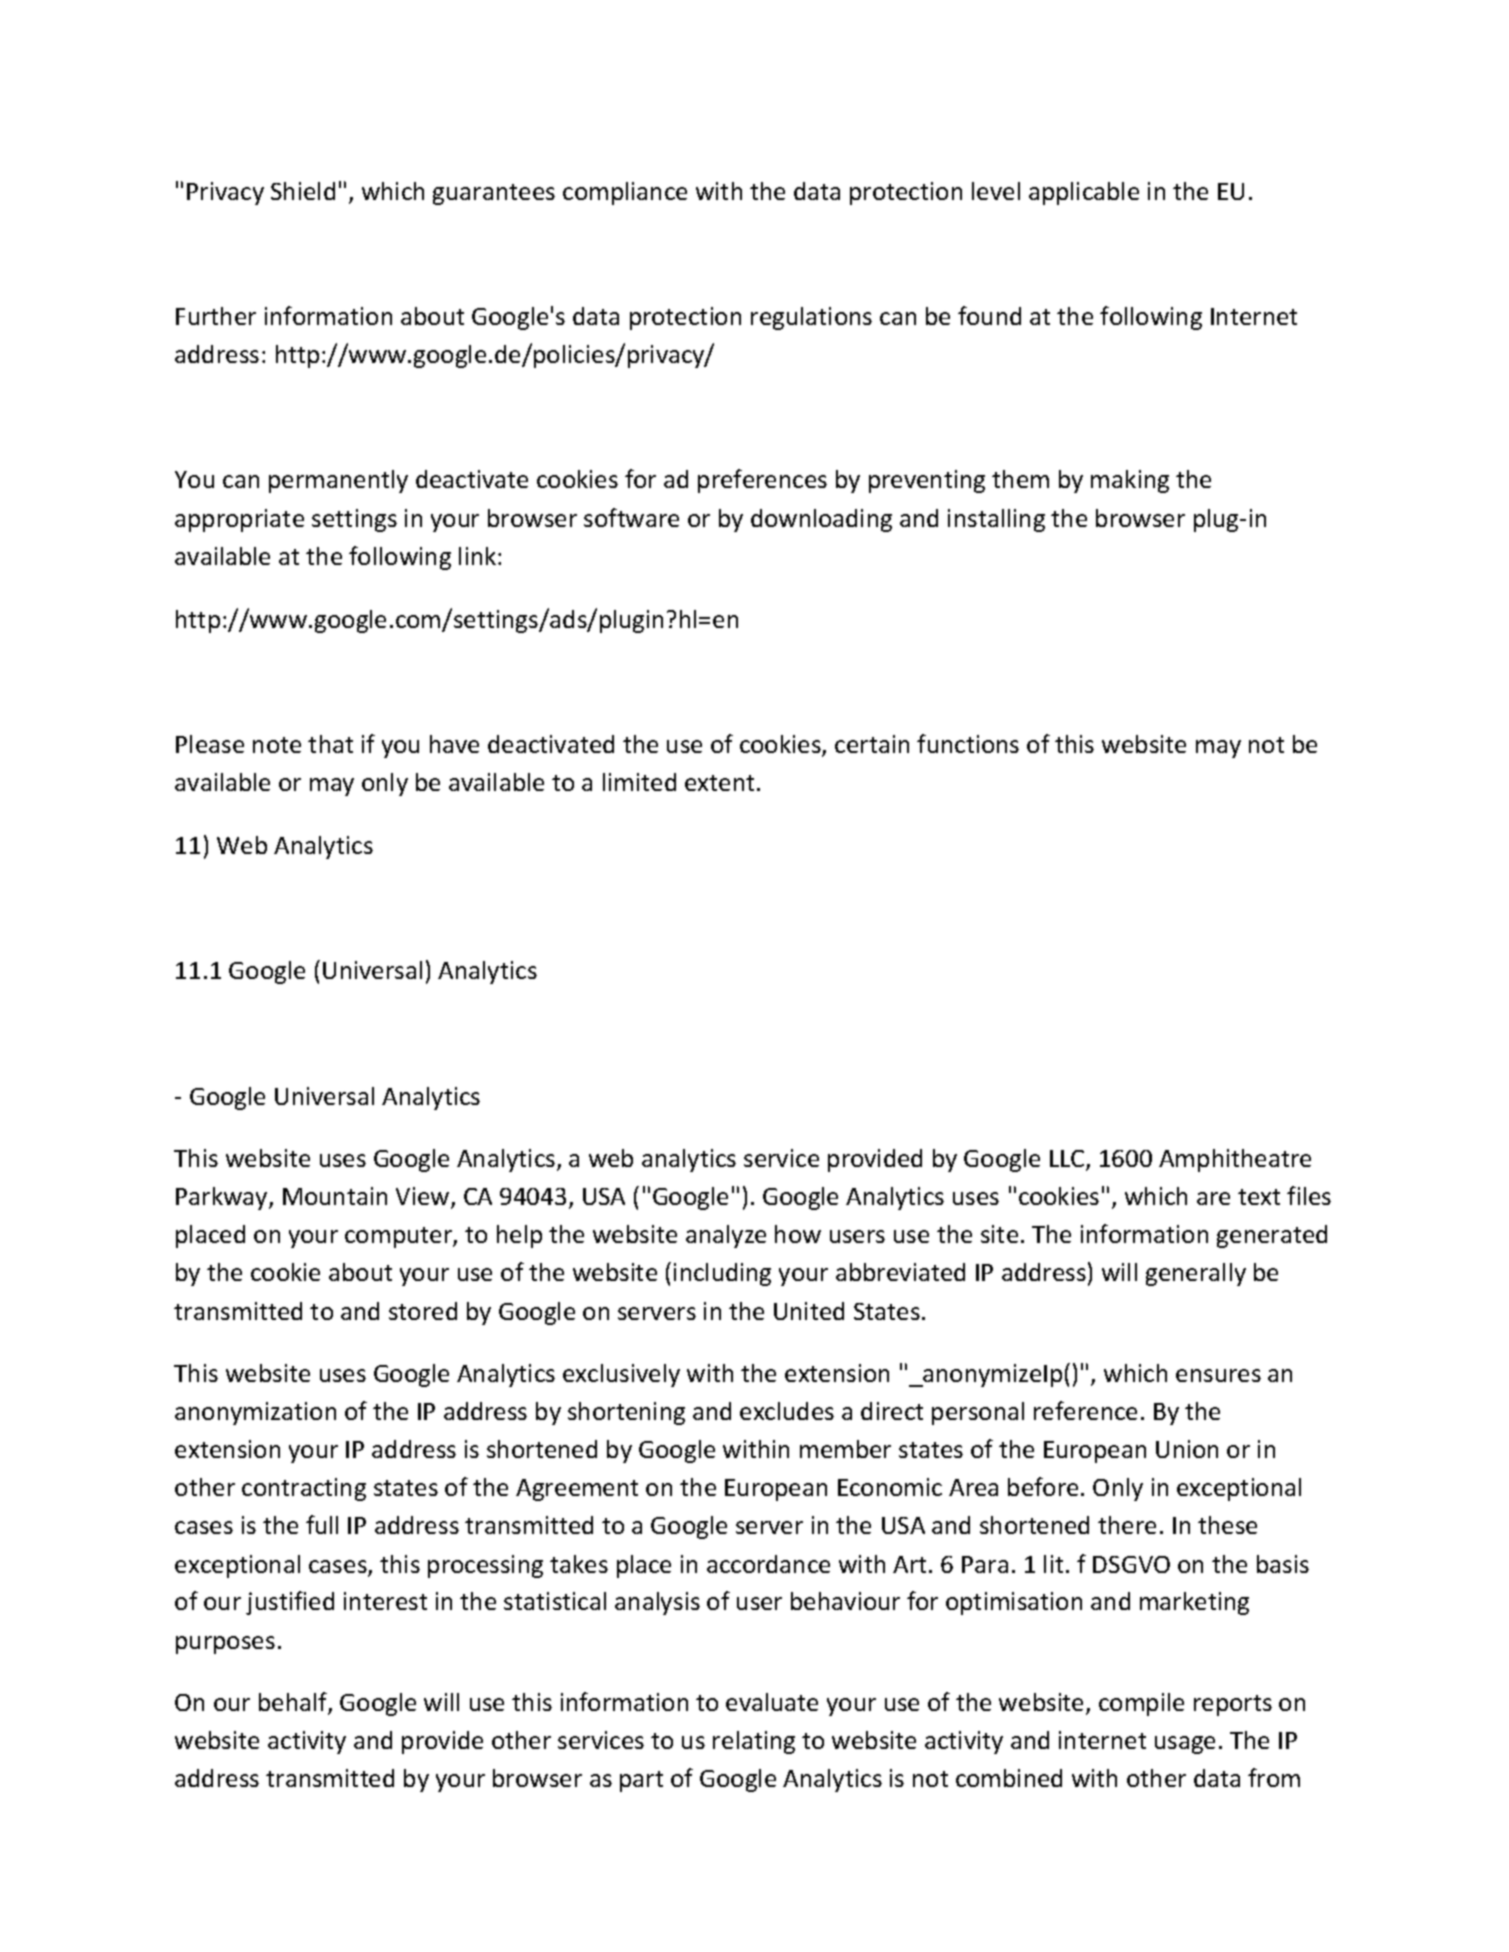 The image size is (1509, 1952). What do you see at coordinates (726, 1236) in the document?
I see `analyze` at bounding box center [726, 1236].
